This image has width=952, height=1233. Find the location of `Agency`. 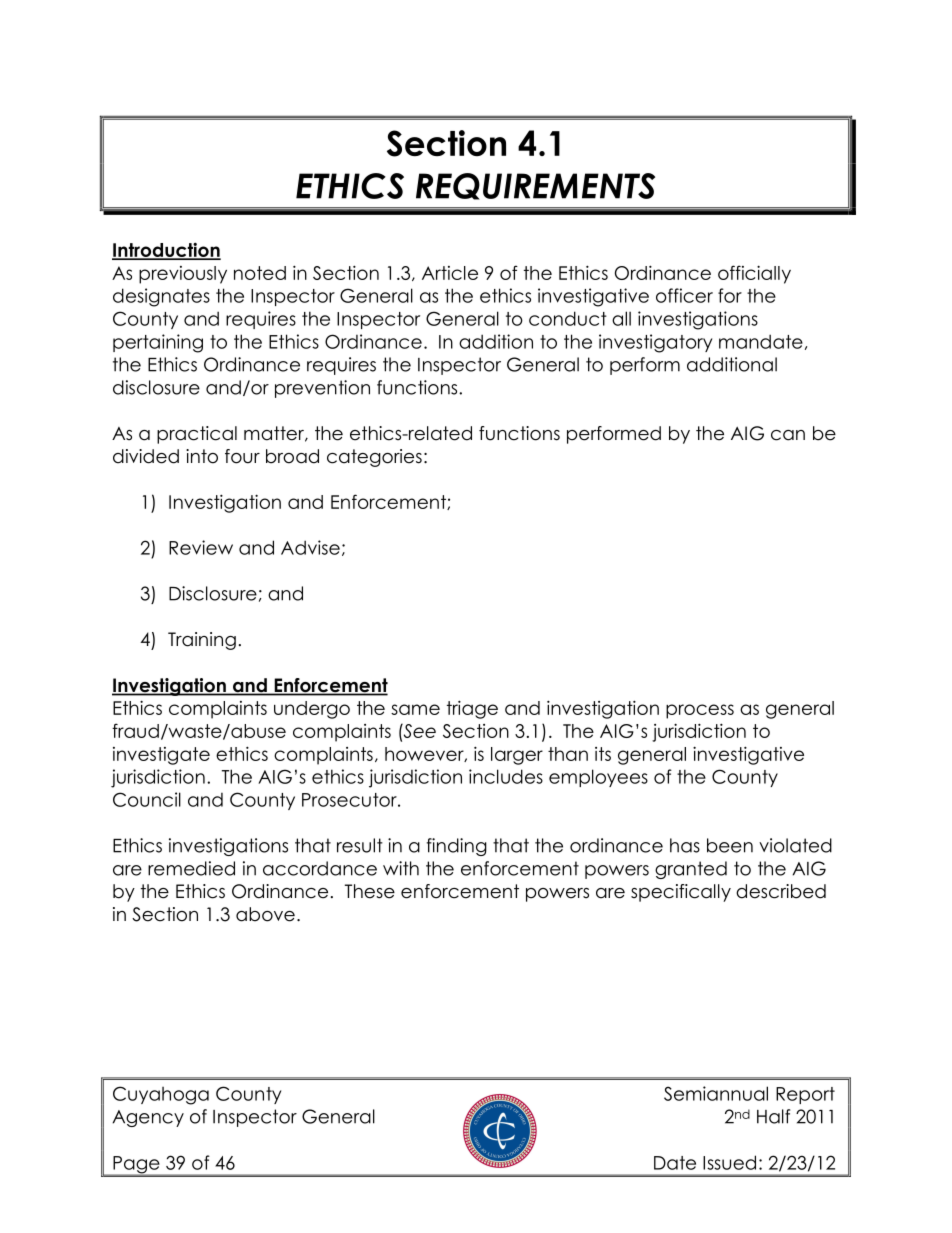

Agency is located at coordinates (148, 1118).
